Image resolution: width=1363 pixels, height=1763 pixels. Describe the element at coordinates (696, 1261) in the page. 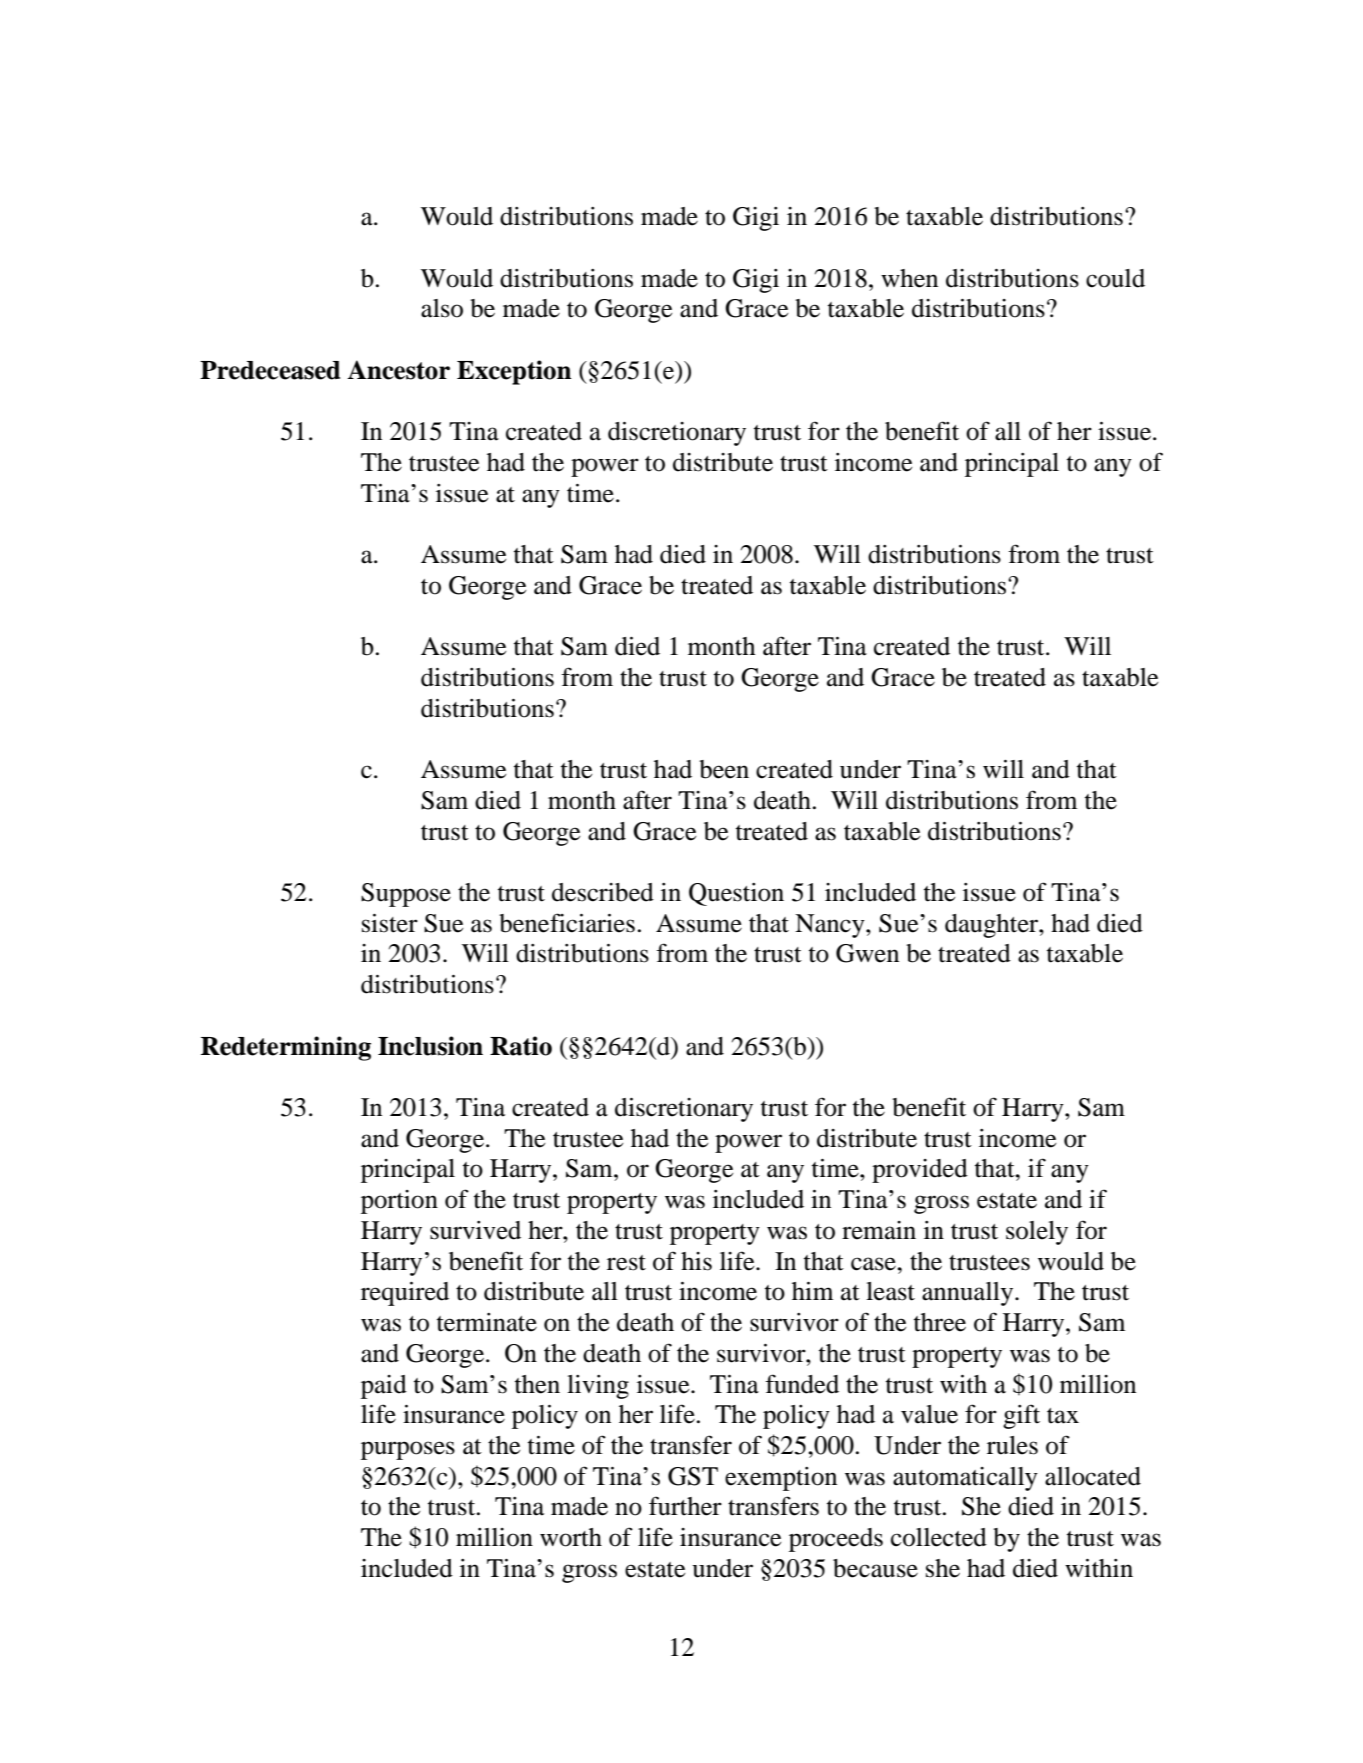

I see `his` at that location.
